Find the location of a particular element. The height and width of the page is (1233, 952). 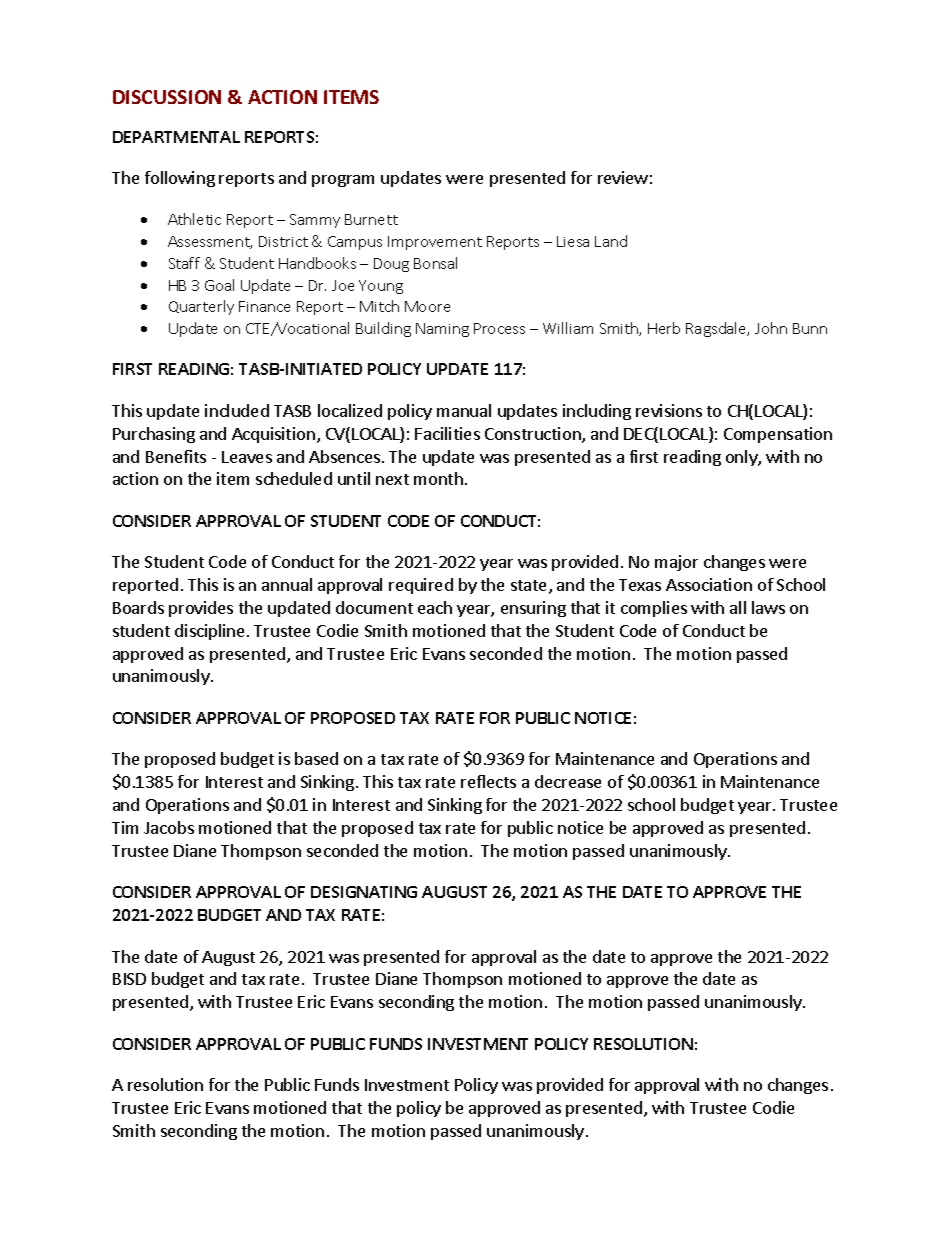

review is located at coordinates (623, 177).
